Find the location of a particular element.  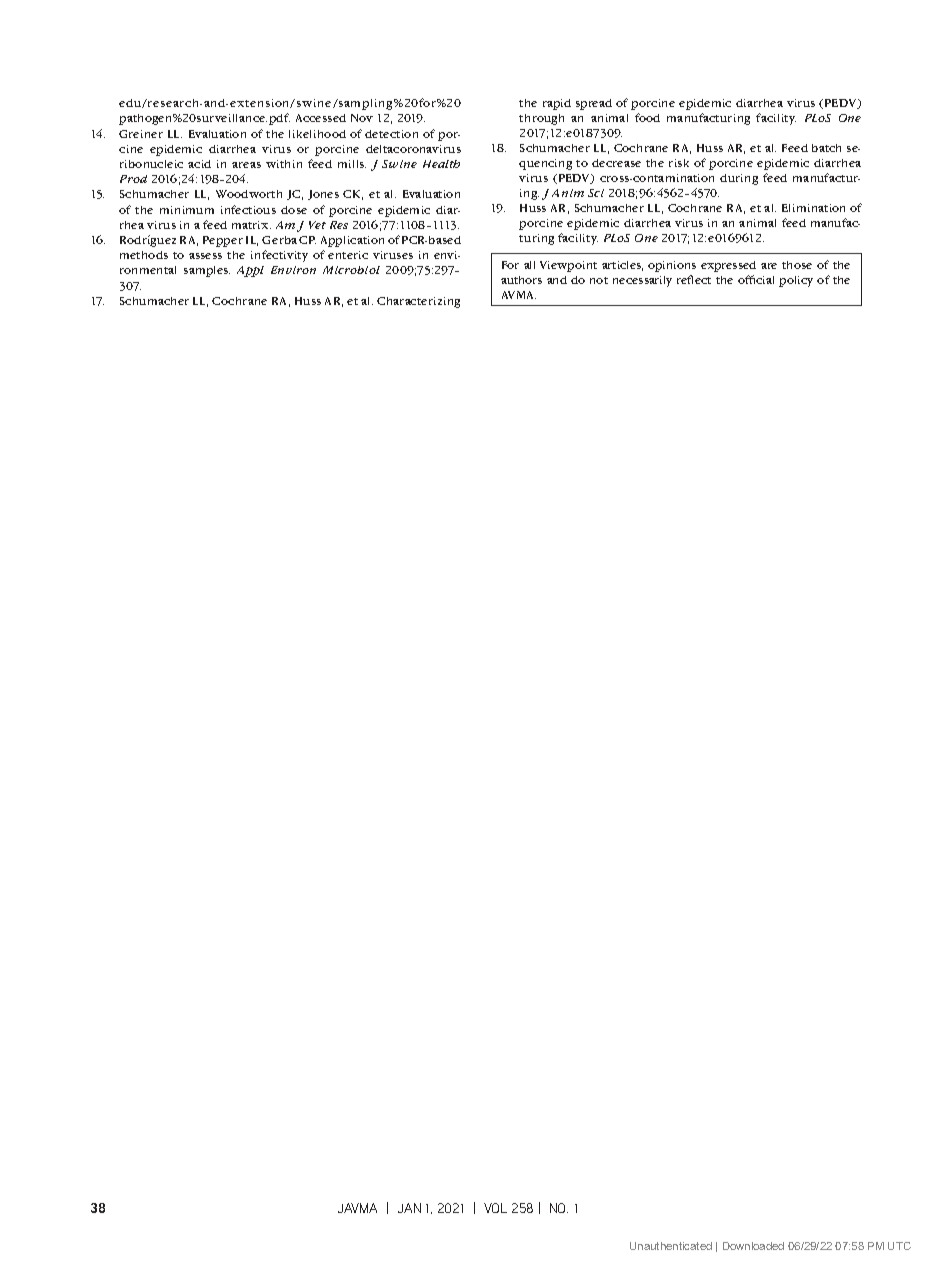

VOL is located at coordinates (495, 1208).
